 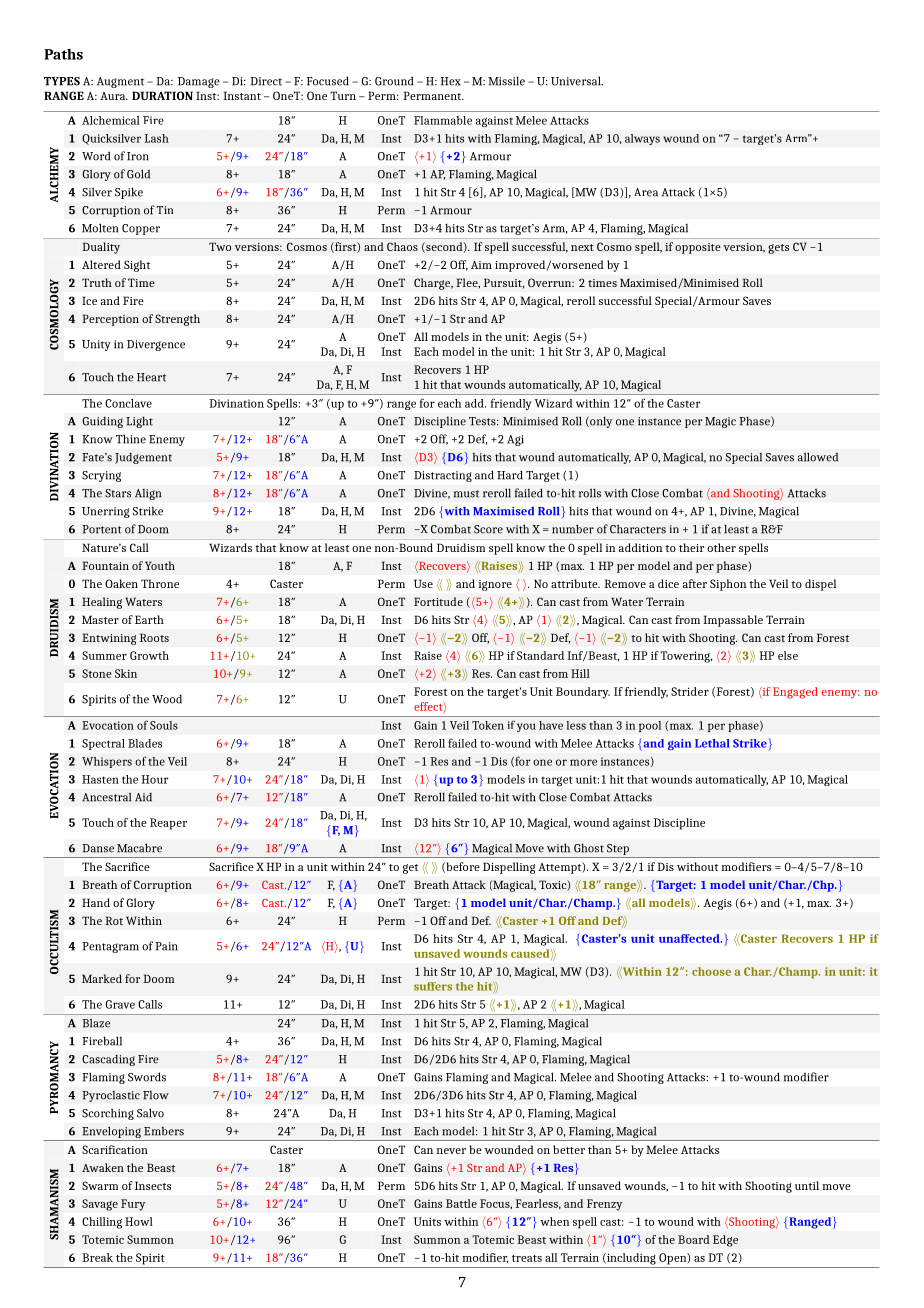 What do you see at coordinates (443, 476) in the page?
I see `Distracting` at bounding box center [443, 476].
